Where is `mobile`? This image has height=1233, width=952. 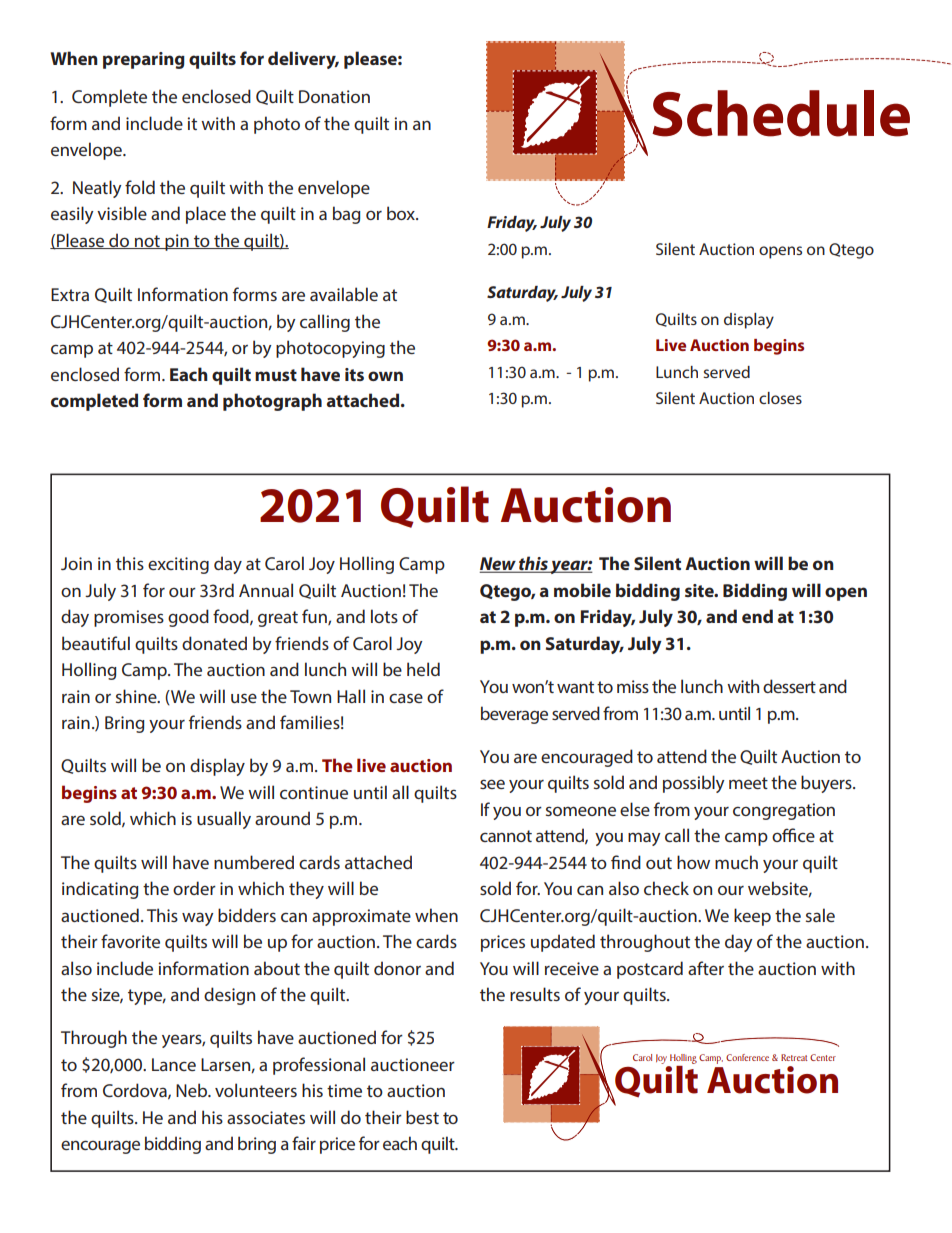
mobile is located at coordinates (582, 590).
